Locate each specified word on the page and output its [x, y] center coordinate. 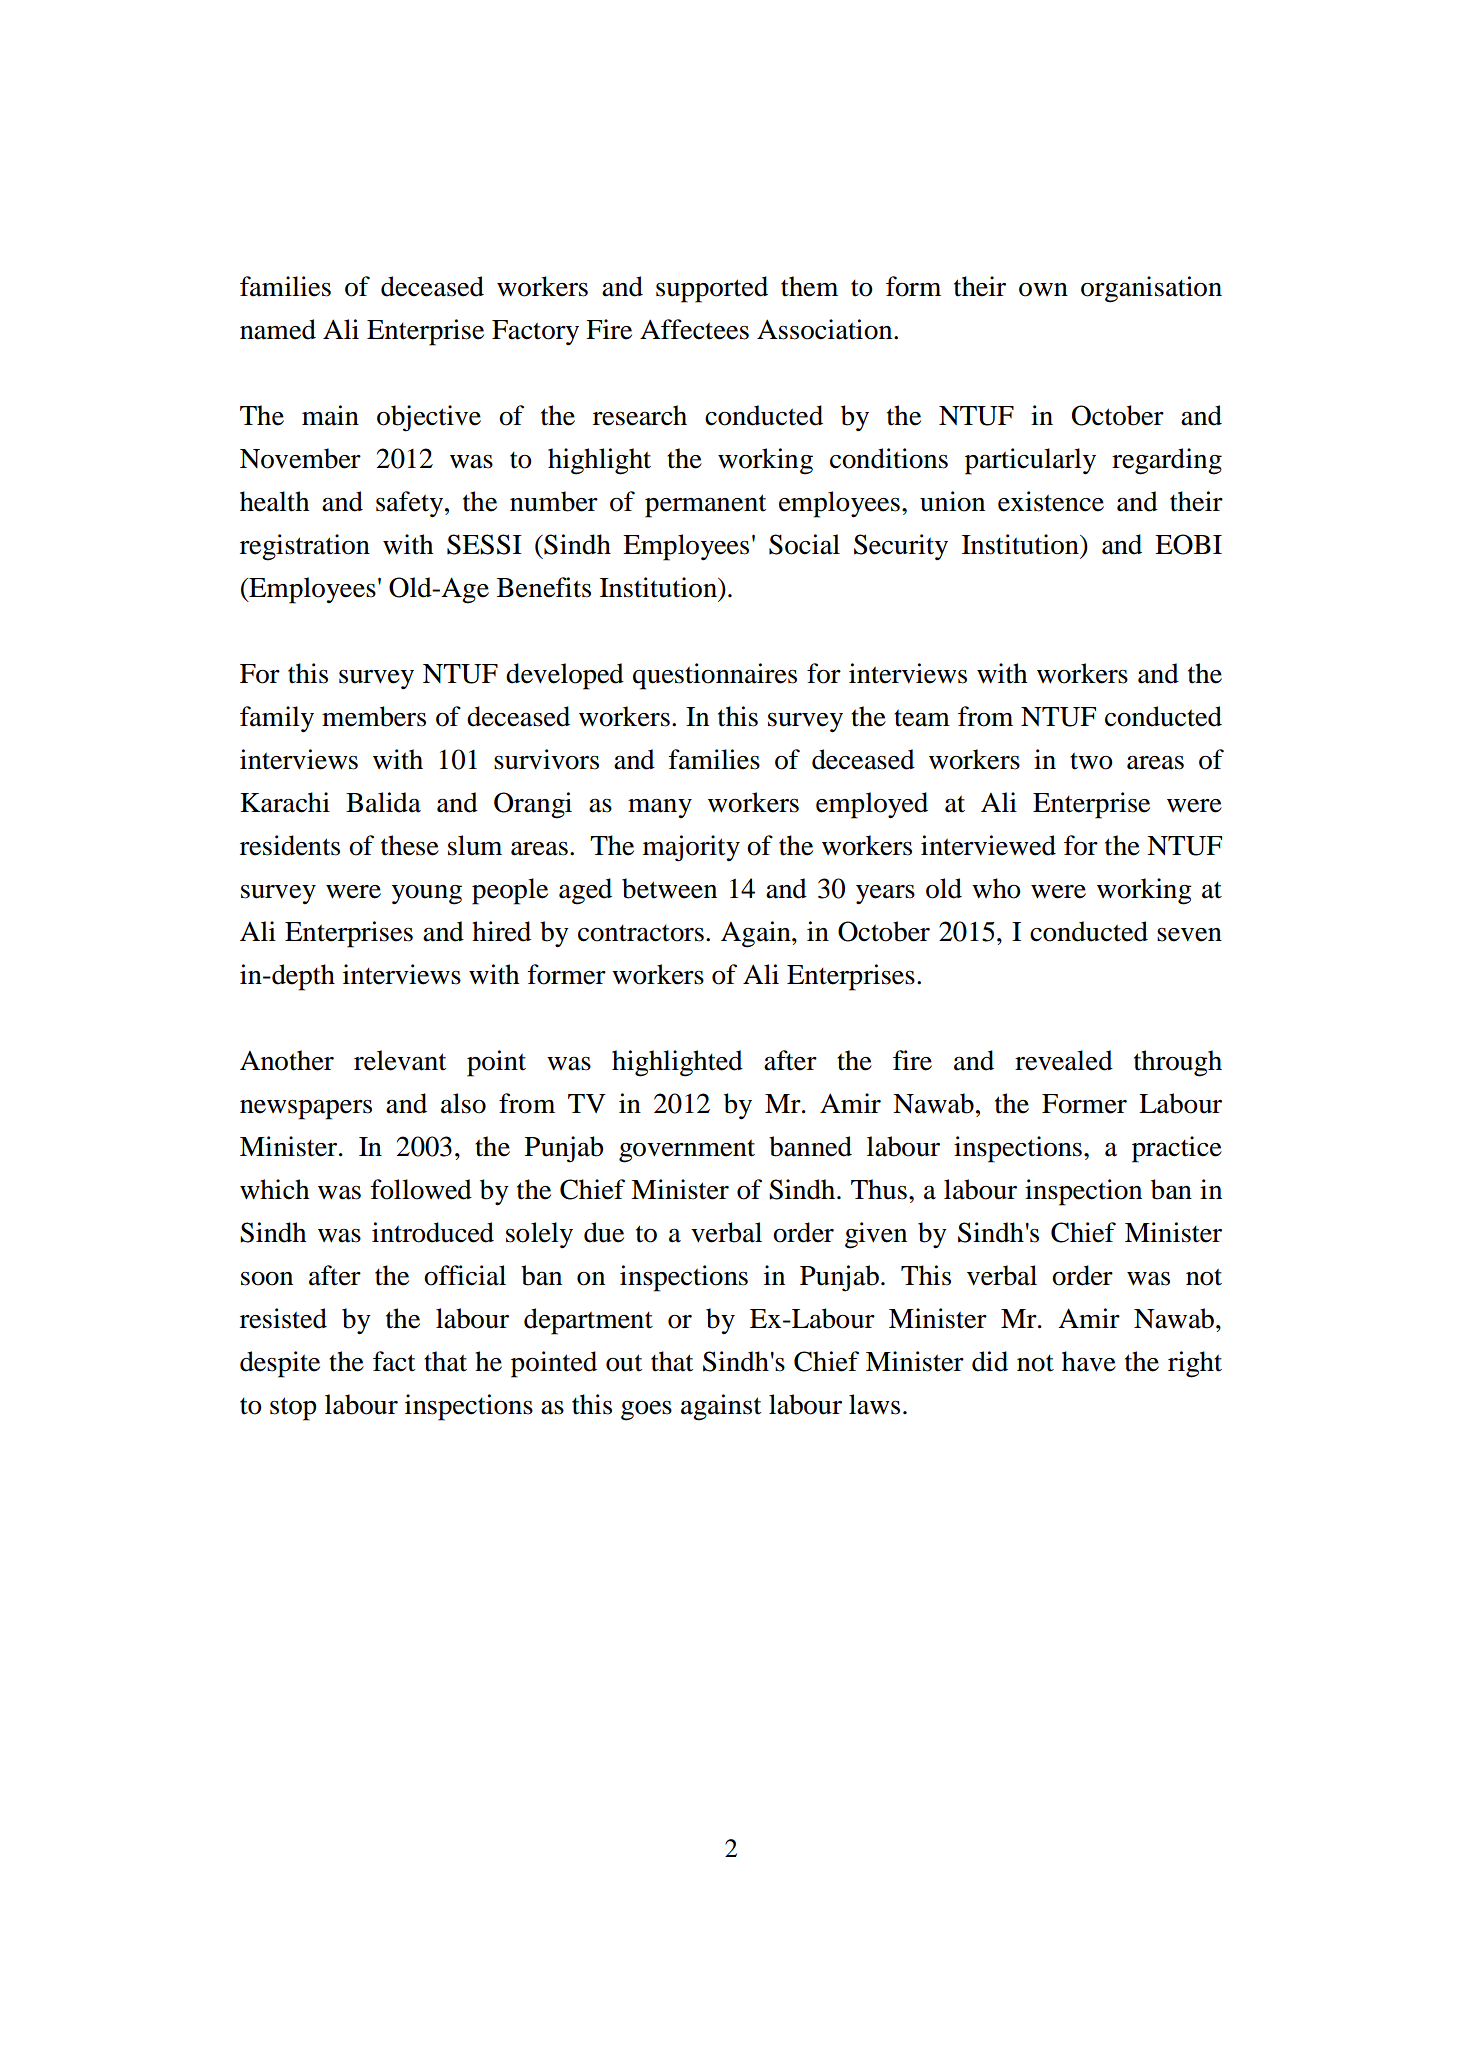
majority [691, 848]
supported [712, 289]
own [1043, 290]
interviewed [988, 845]
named [278, 329]
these [410, 845]
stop [293, 1409]
